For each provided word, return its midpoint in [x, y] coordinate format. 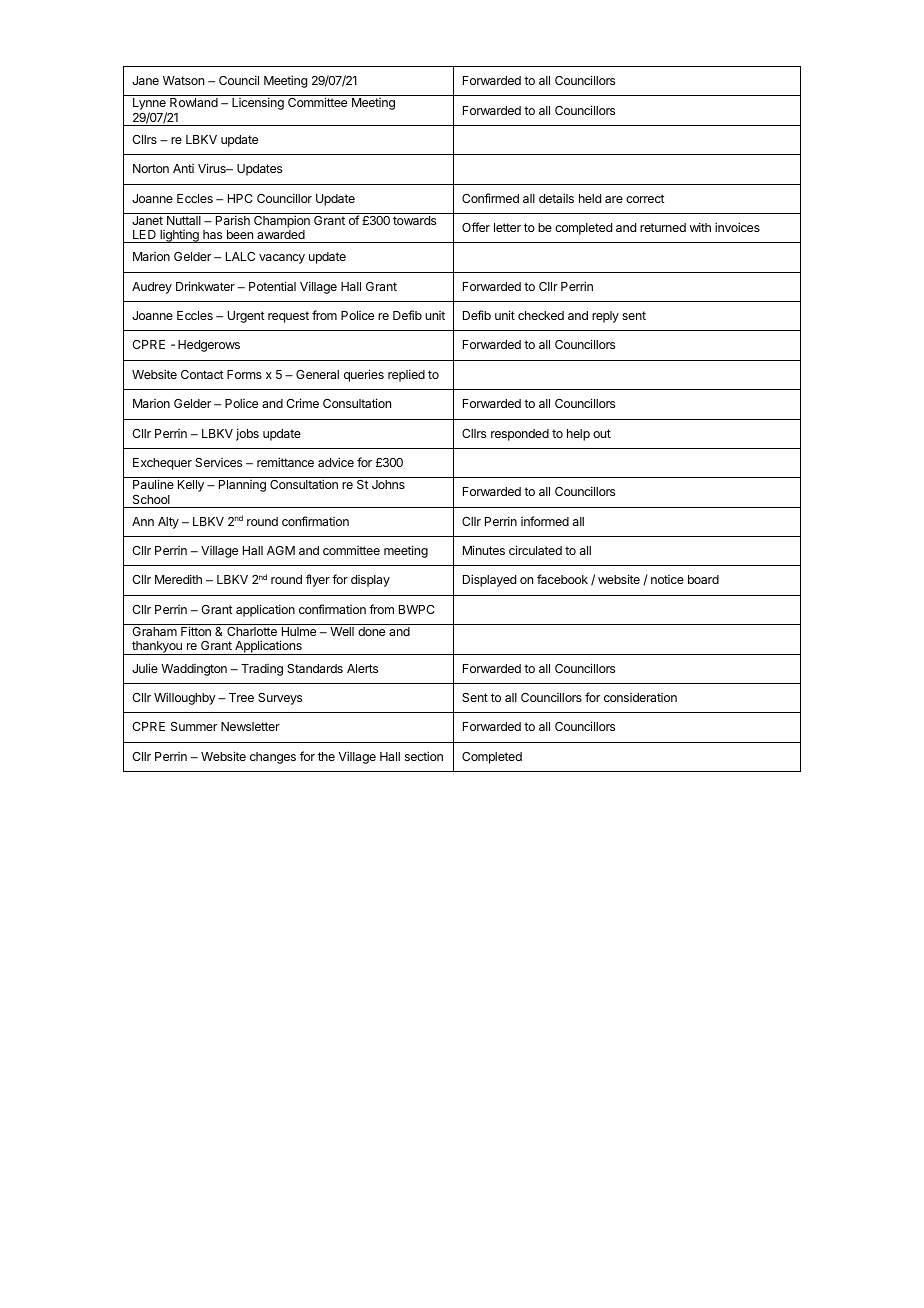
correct [645, 198]
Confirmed [490, 198]
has [212, 234]
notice [667, 579]
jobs [247, 434]
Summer [194, 726]
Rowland [194, 102]
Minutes [484, 550]
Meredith [178, 579]
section [424, 756]
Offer [476, 227]
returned [663, 227]
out [602, 433]
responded [520, 435]
